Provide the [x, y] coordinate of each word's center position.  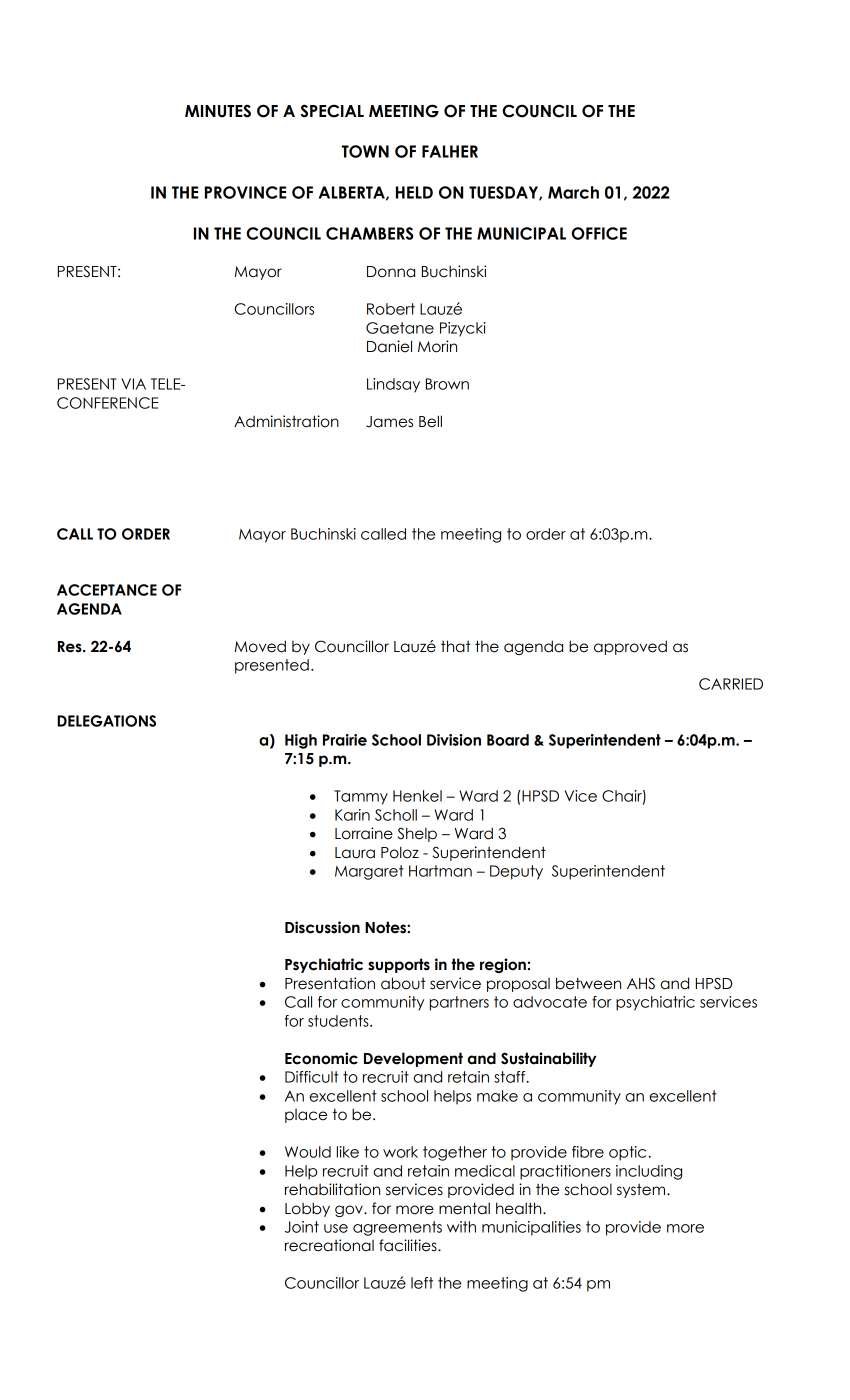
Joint [302, 1227]
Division [454, 740]
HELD [414, 192]
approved [630, 647]
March [573, 192]
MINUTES [218, 111]
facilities [409, 1245]
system [642, 1191]
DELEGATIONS [106, 721]
